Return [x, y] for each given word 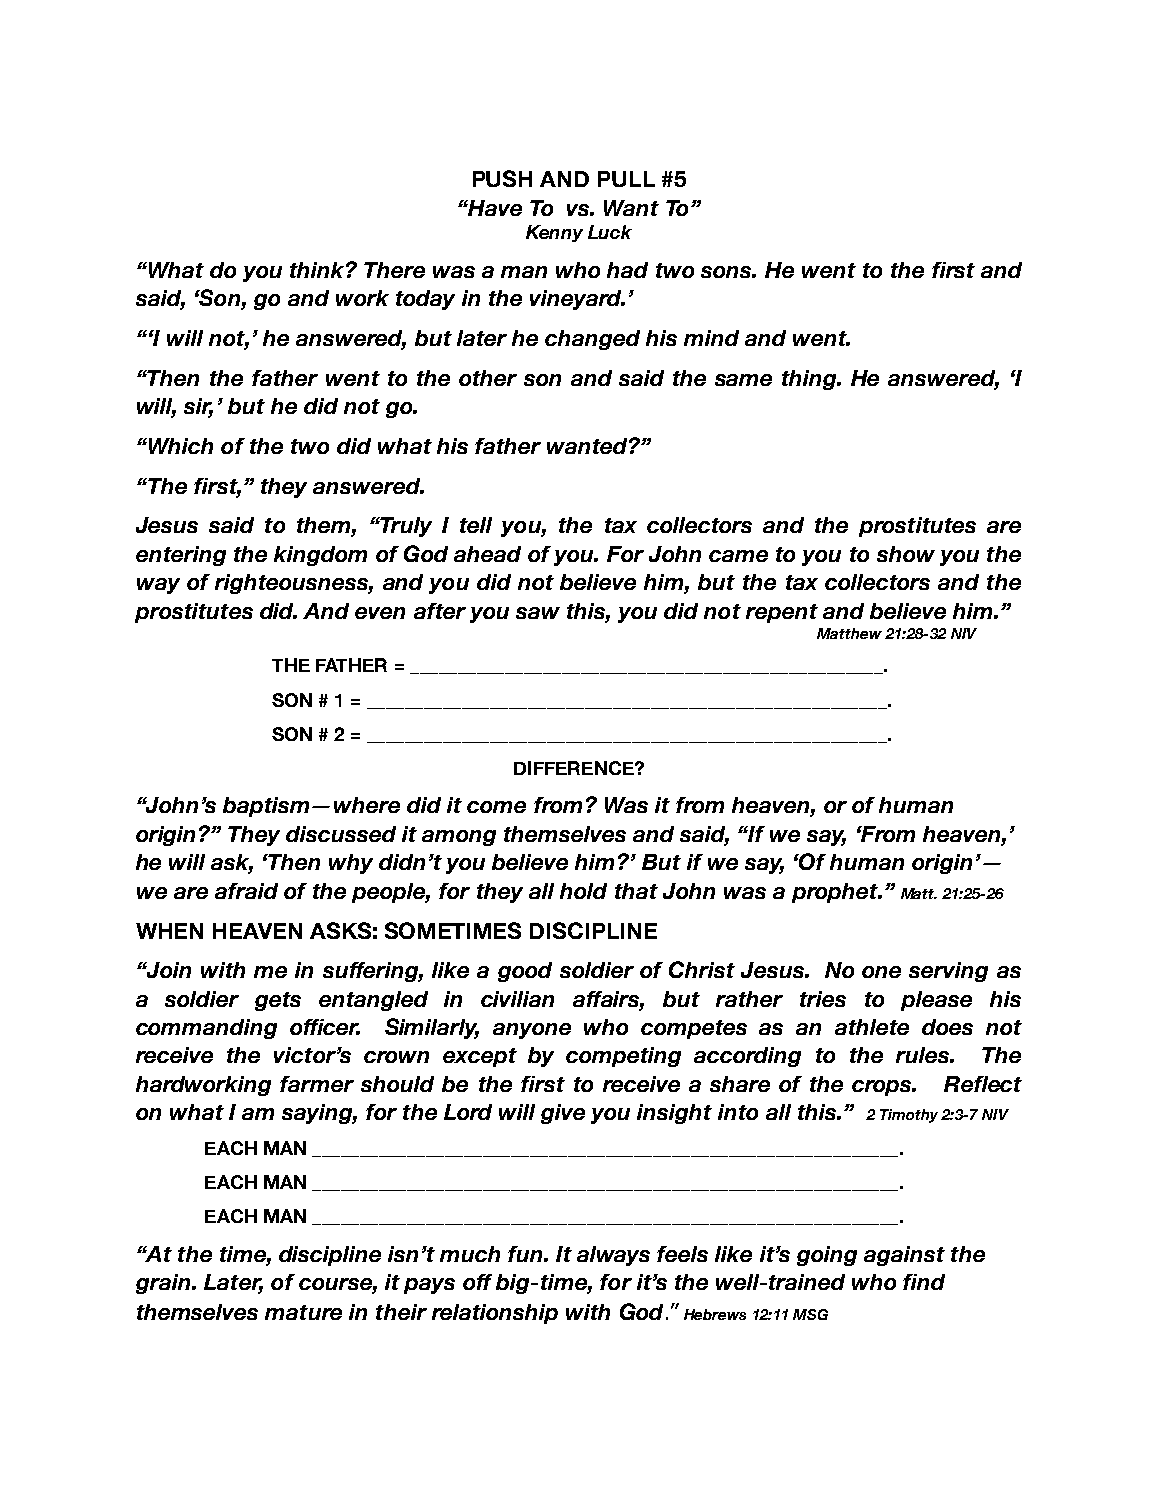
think [318, 270]
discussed [341, 834]
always [613, 1256]
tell [476, 525]
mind [711, 338]
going [827, 1256]
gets [278, 1001]
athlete [872, 1027]
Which [179, 446]
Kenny [554, 233]
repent [782, 613]
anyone [532, 1031]
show [906, 554]
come [496, 807]
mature [303, 1312]
